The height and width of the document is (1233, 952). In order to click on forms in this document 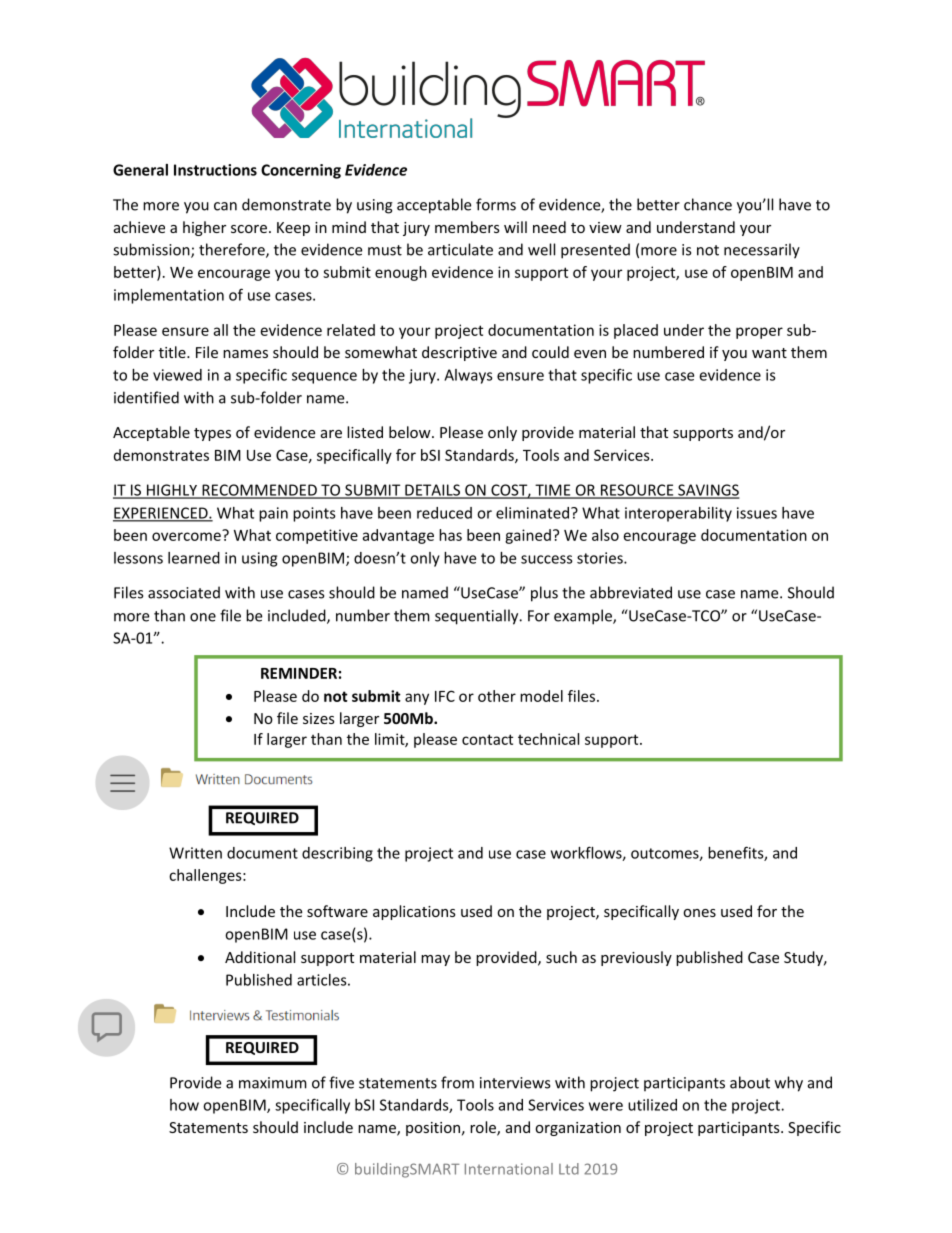, I will do `click(496, 204)`.
